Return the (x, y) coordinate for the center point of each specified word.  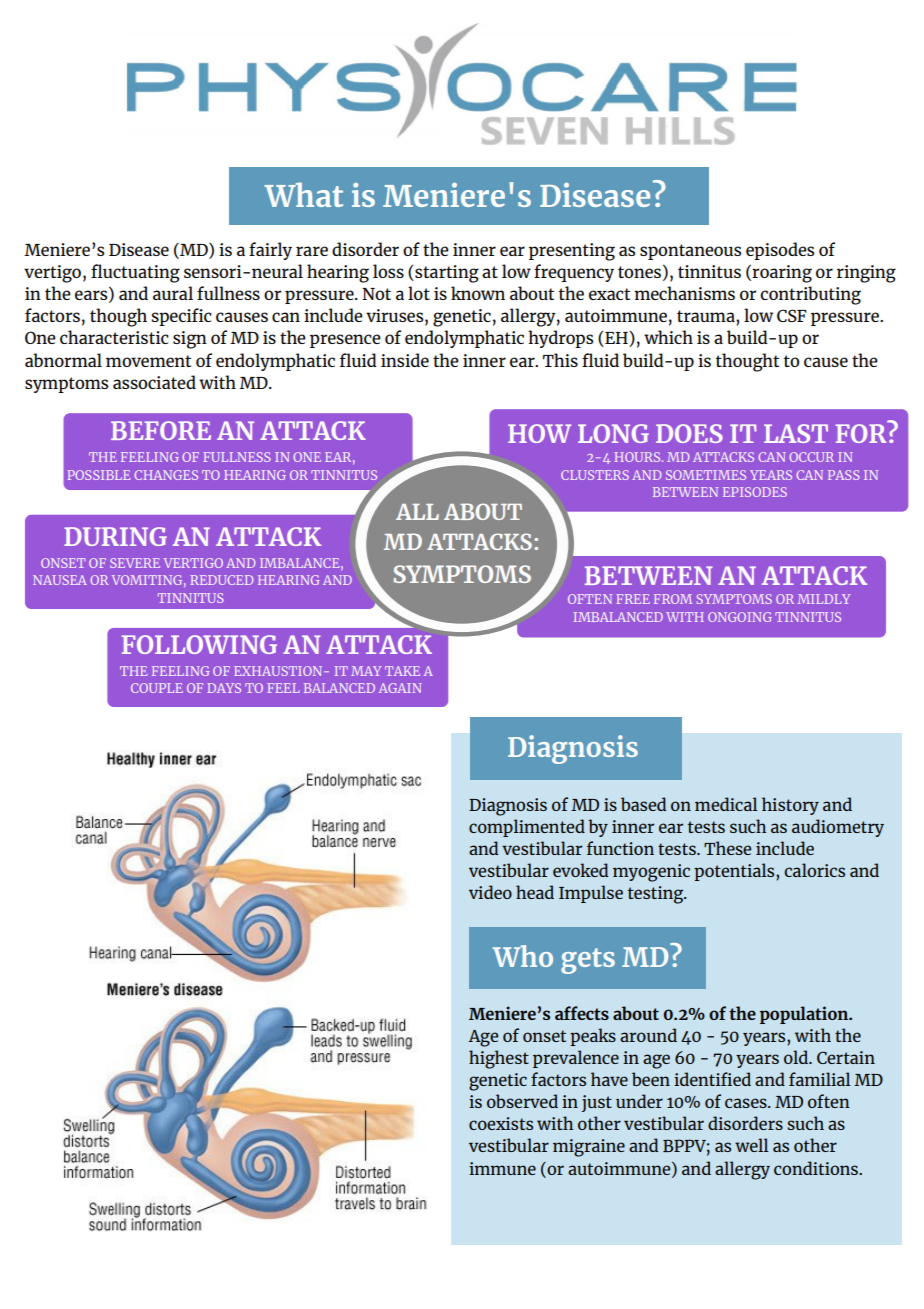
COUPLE (157, 688)
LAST (796, 433)
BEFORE (161, 430)
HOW (539, 433)
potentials (735, 872)
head (535, 892)
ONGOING (740, 617)
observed (522, 1101)
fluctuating (135, 273)
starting (446, 274)
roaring (782, 274)
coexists (501, 1123)
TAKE (402, 671)
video (490, 892)
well (752, 1145)
